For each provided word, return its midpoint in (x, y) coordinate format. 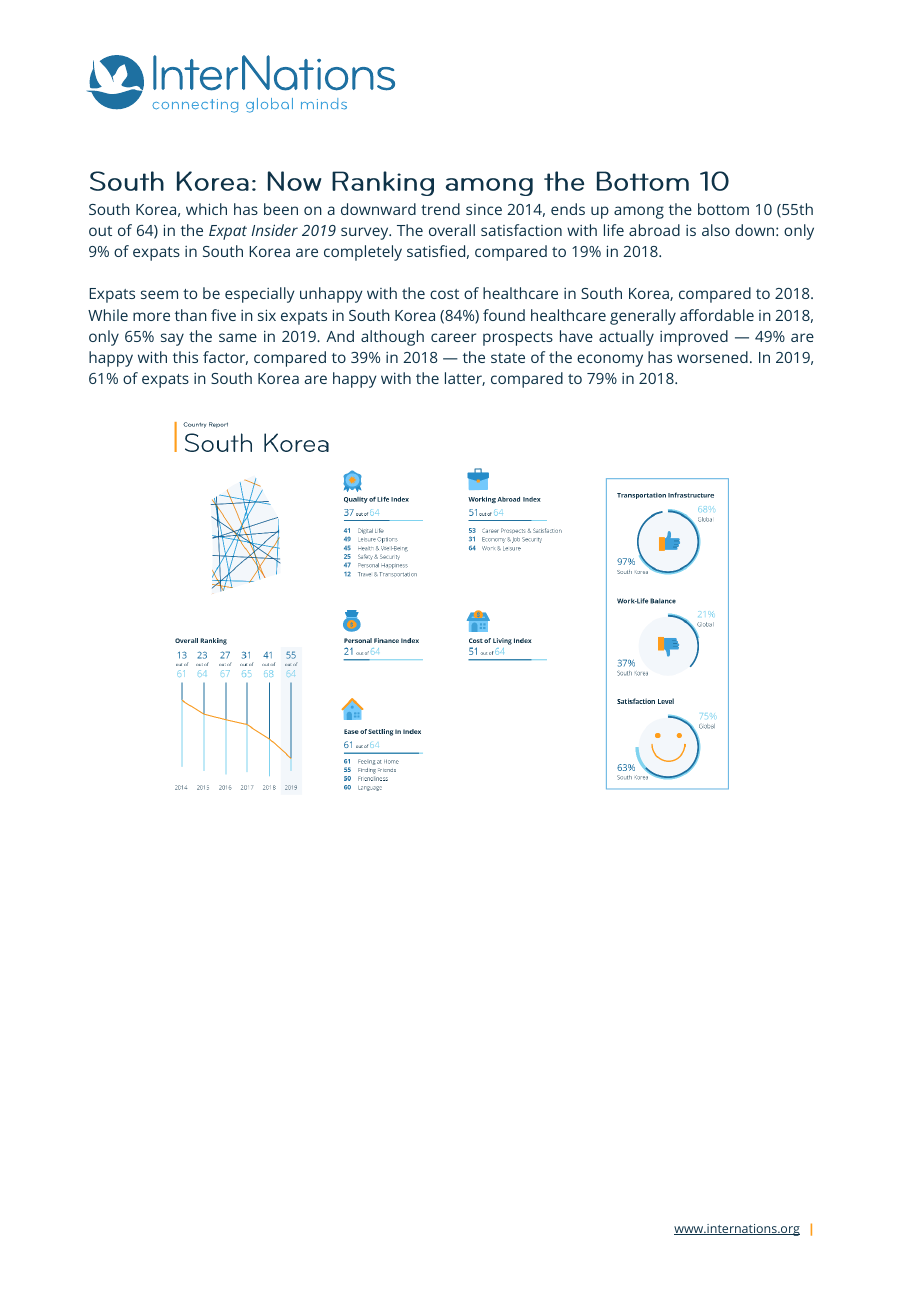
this (185, 357)
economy (610, 360)
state (508, 358)
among (639, 212)
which (206, 209)
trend (440, 209)
